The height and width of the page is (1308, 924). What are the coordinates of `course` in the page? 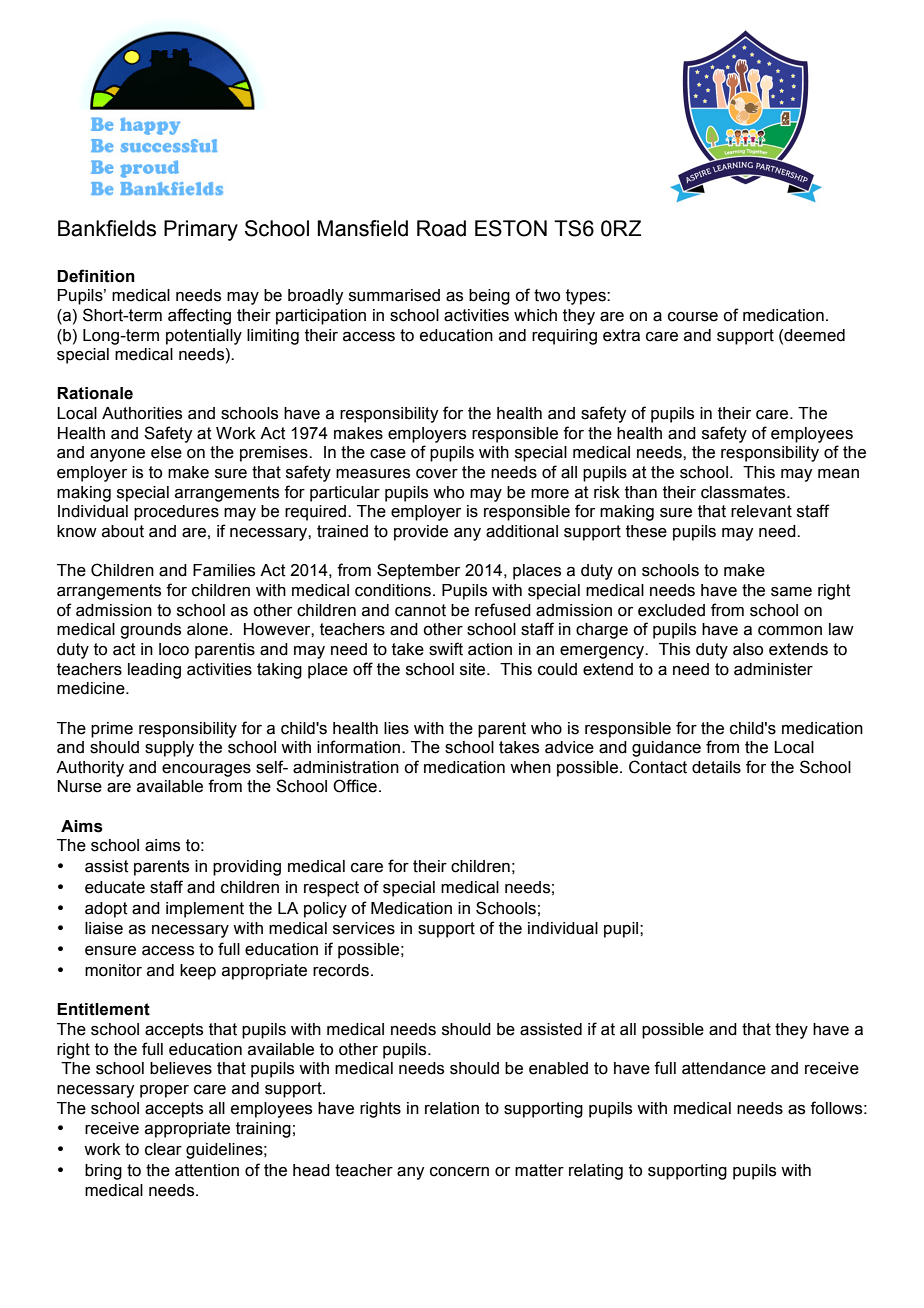 It's located at (693, 317).
